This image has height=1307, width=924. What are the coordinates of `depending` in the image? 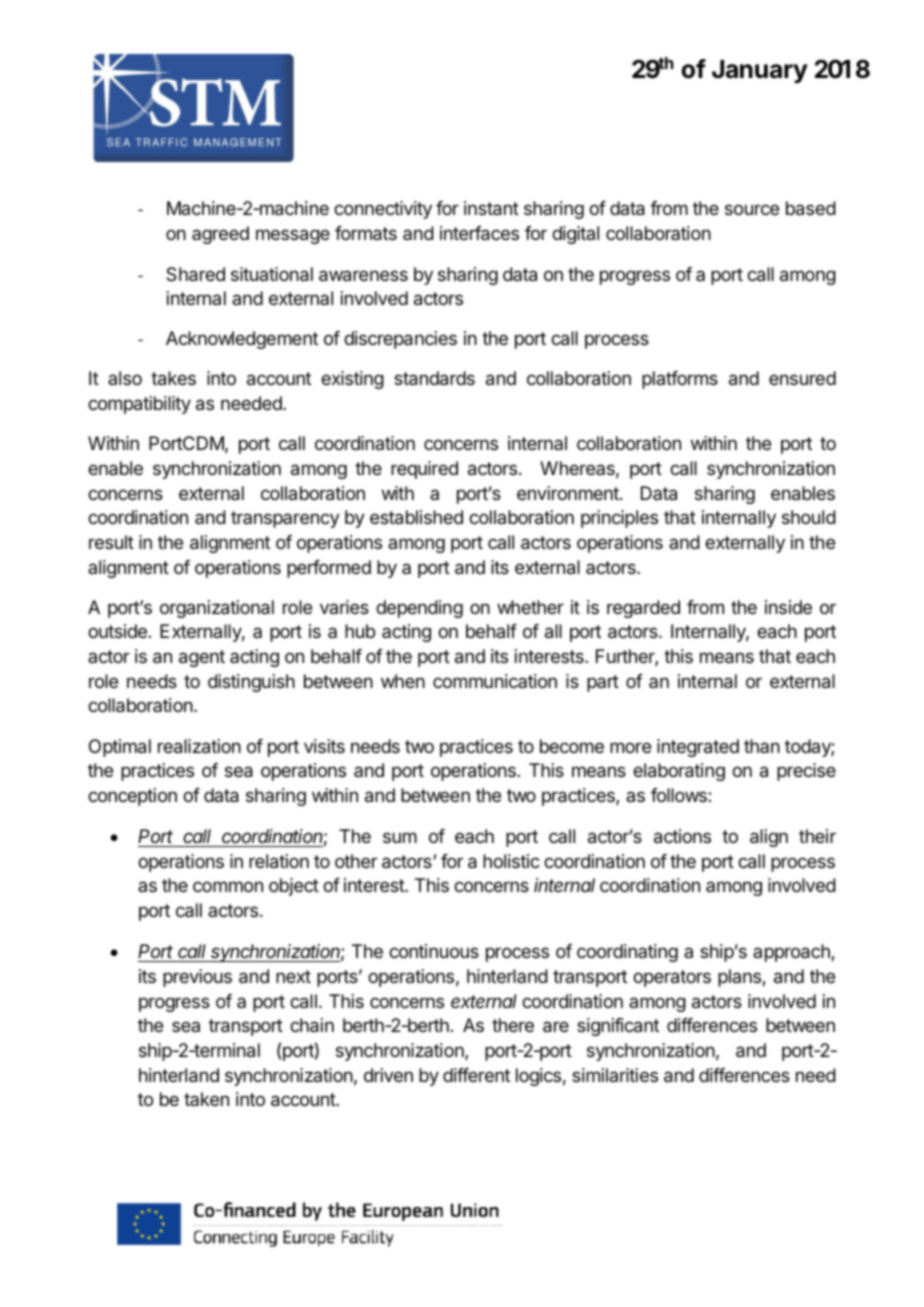 It's located at (419, 609).
